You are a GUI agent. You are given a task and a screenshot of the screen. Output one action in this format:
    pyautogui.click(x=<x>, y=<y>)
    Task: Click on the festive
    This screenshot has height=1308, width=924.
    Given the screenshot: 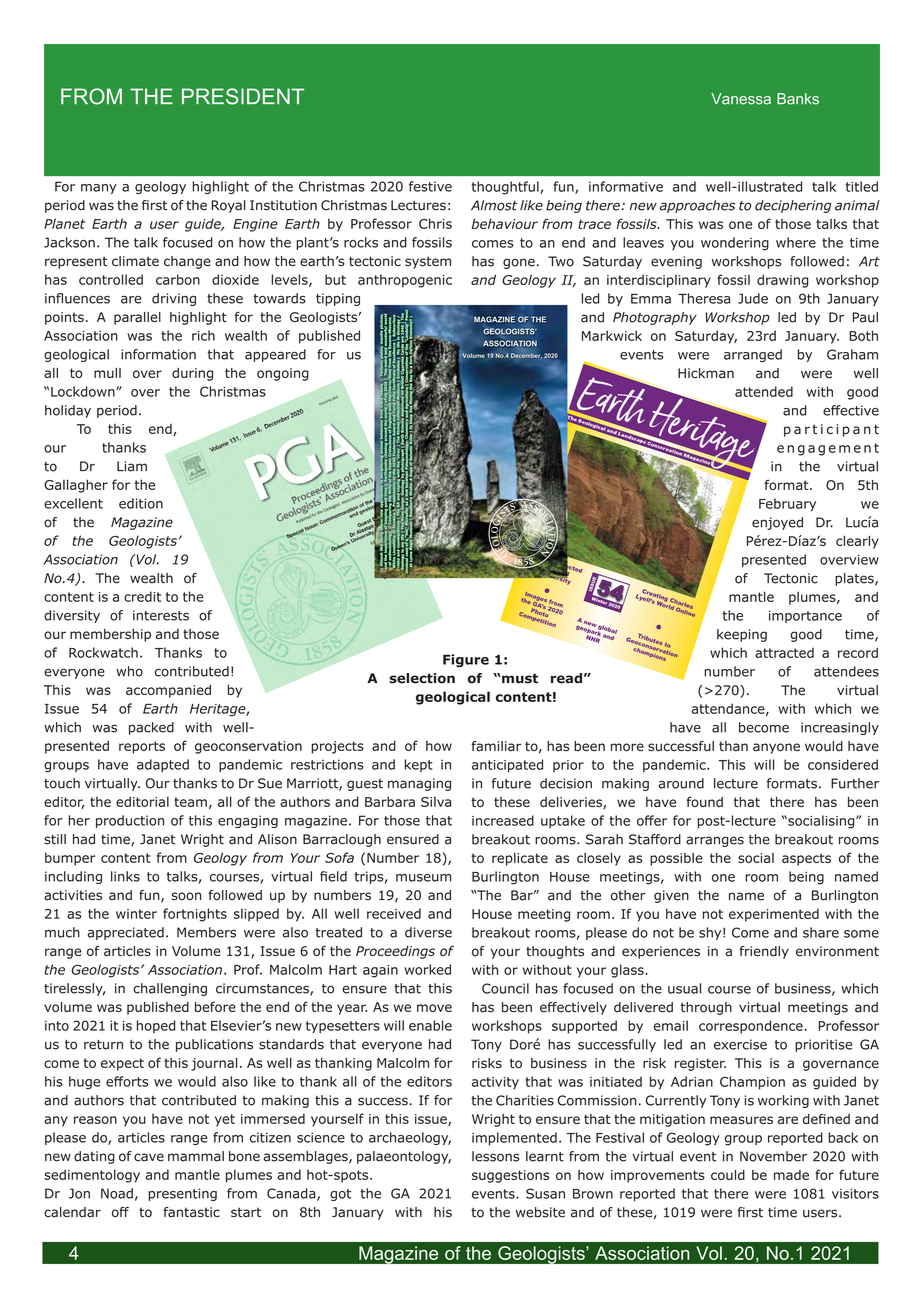 What is the action you would take?
    pyautogui.click(x=430, y=186)
